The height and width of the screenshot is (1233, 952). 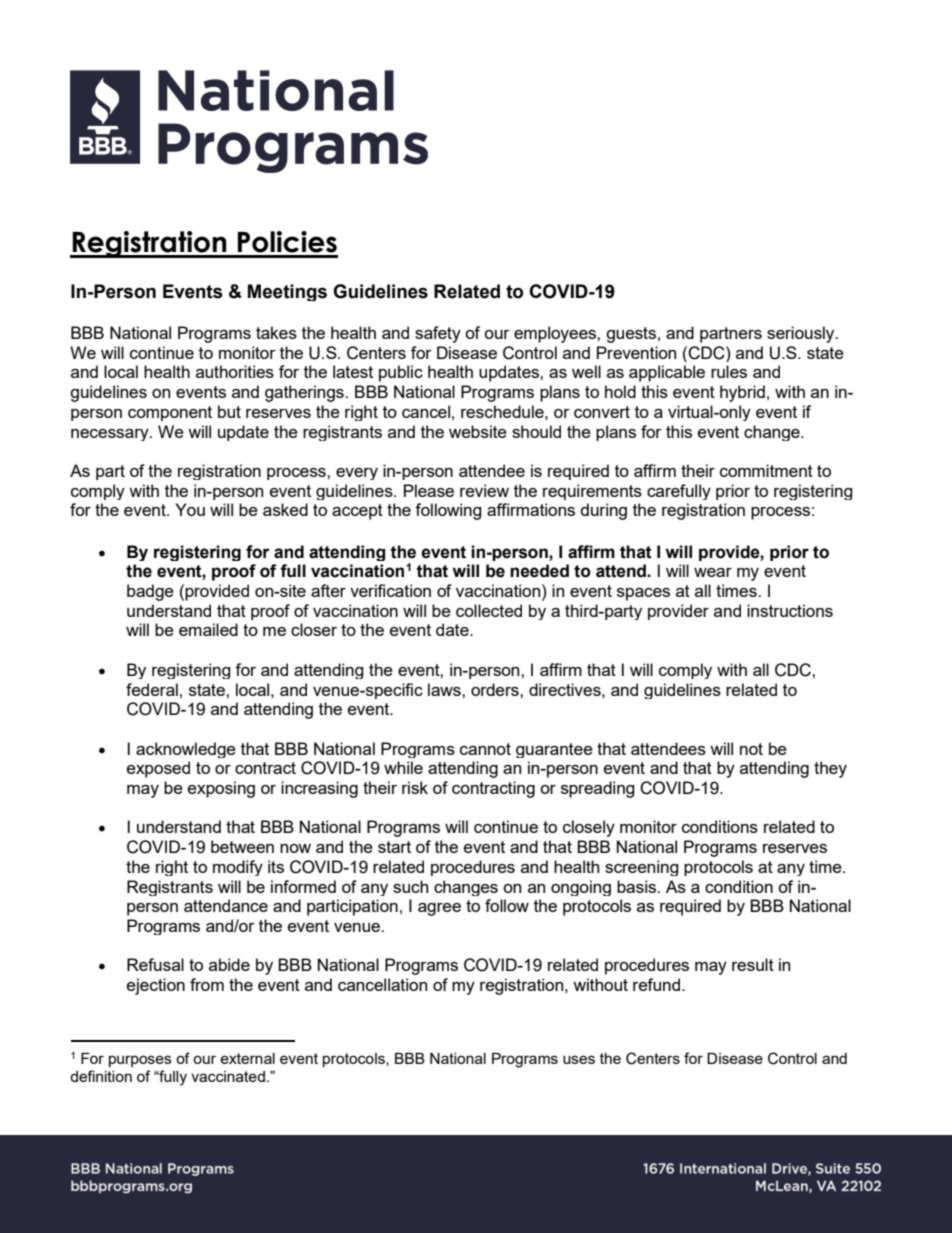 I want to click on federal, so click(x=152, y=689).
